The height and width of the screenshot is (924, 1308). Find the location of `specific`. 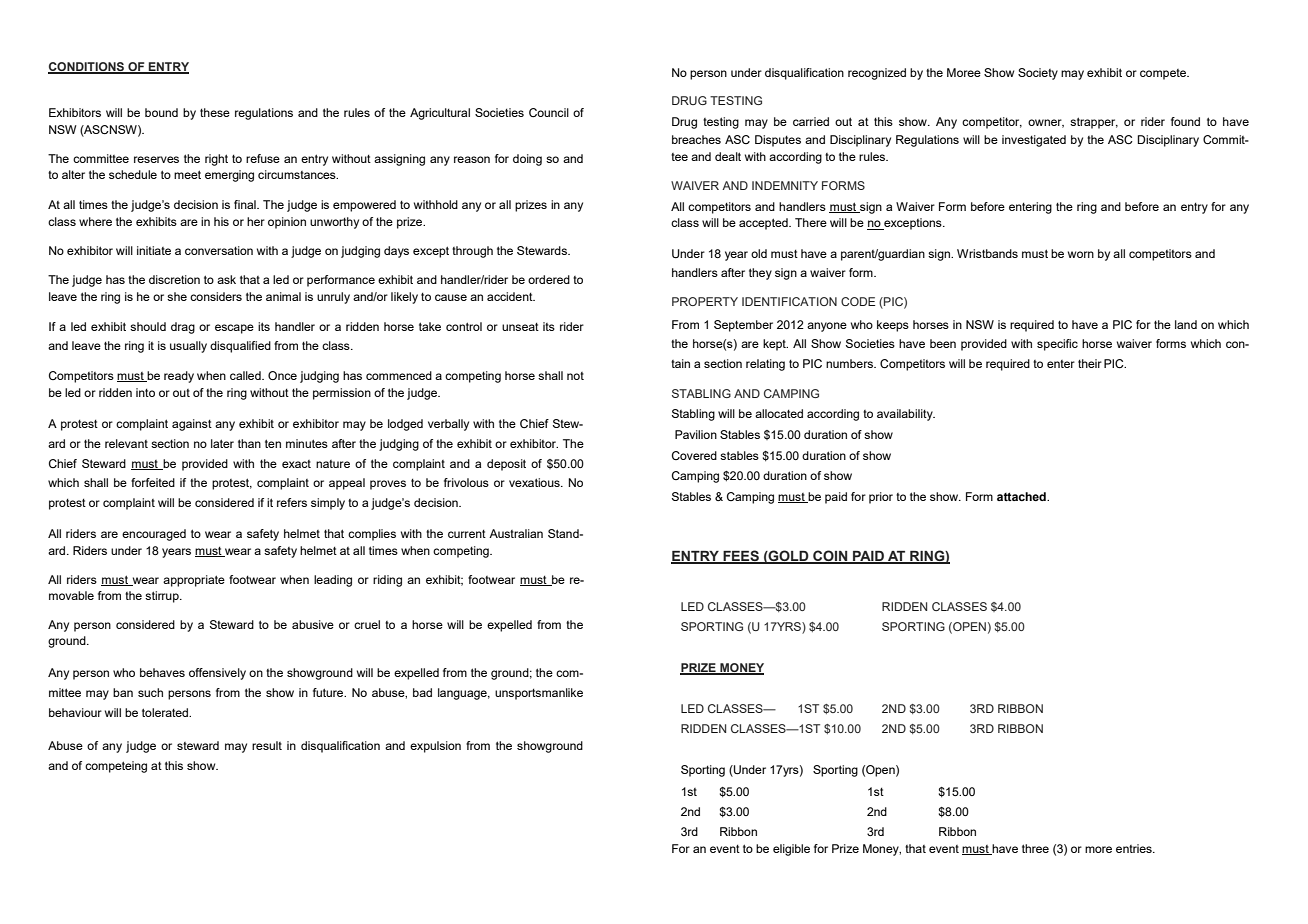

specific is located at coordinates (1057, 345).
